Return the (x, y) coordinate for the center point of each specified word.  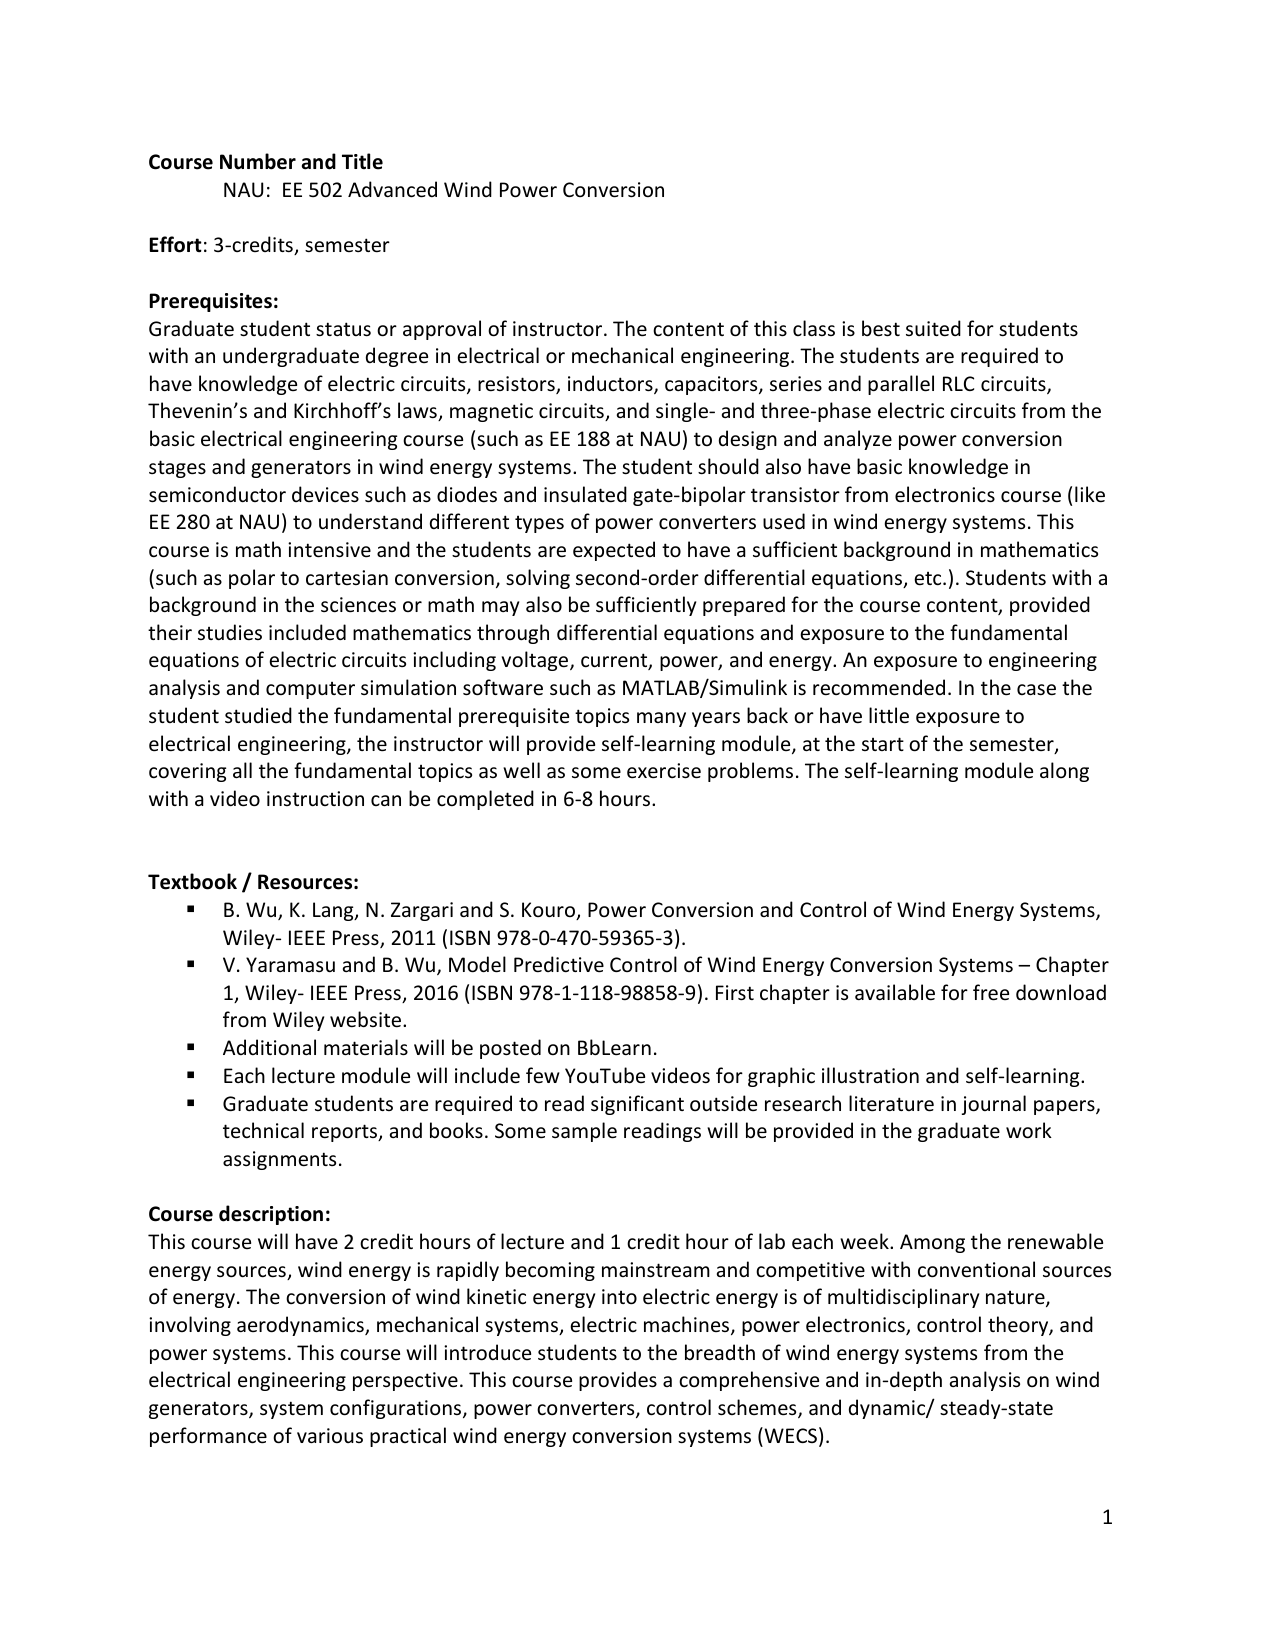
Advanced (392, 189)
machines (688, 1325)
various (330, 1435)
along (1064, 772)
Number (258, 161)
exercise (664, 771)
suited (933, 328)
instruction (315, 799)
